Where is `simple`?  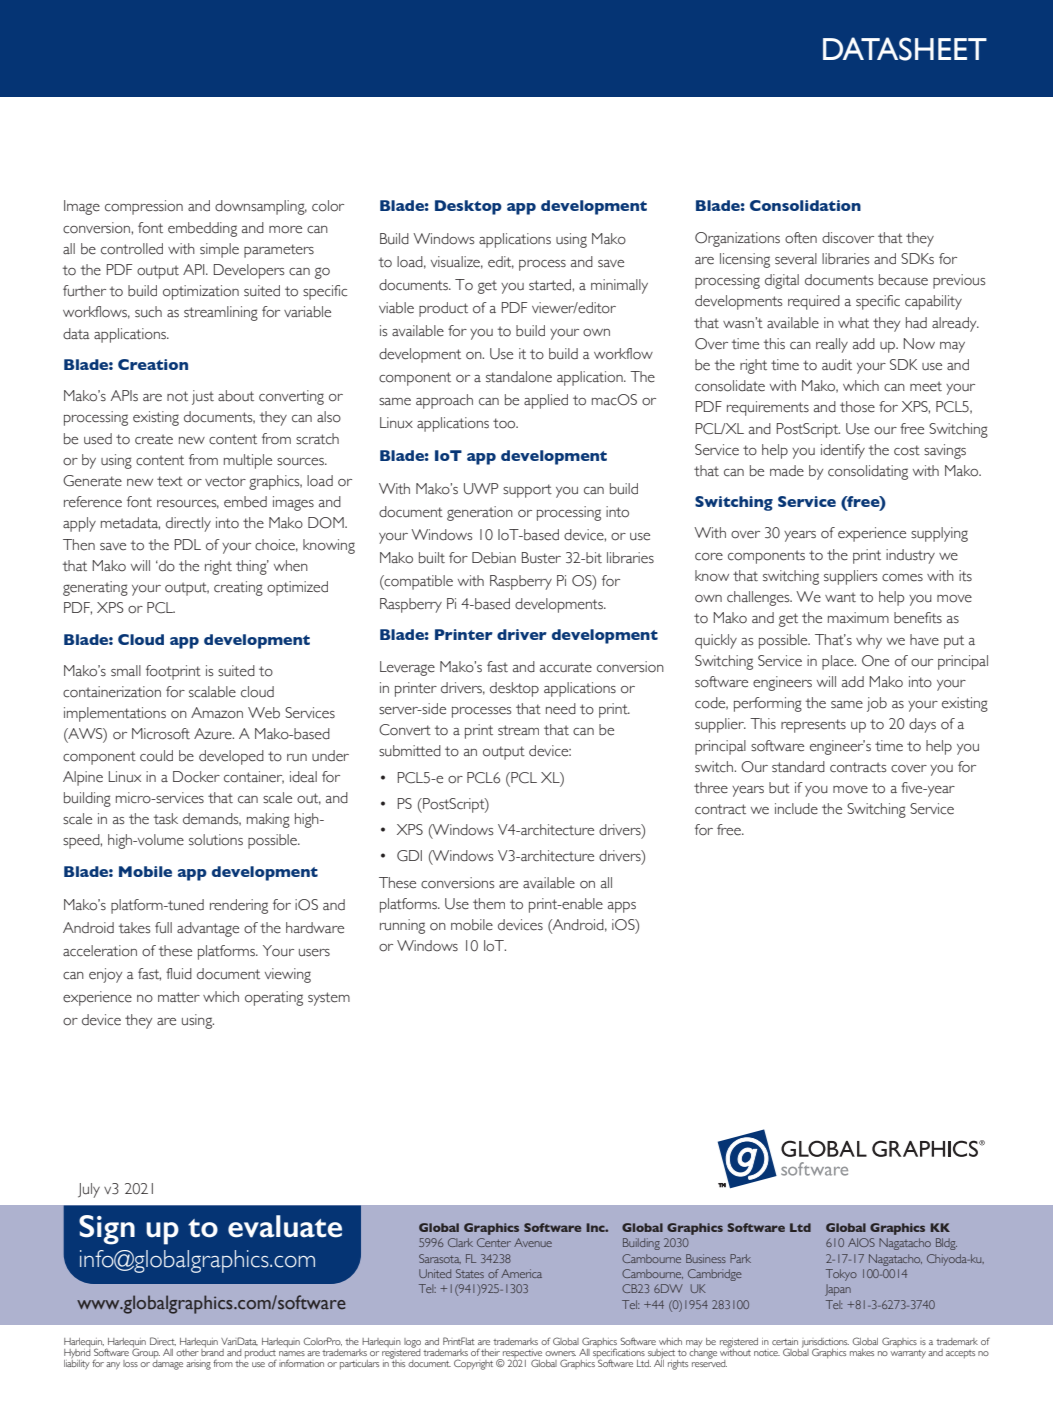
simple is located at coordinates (219, 250).
